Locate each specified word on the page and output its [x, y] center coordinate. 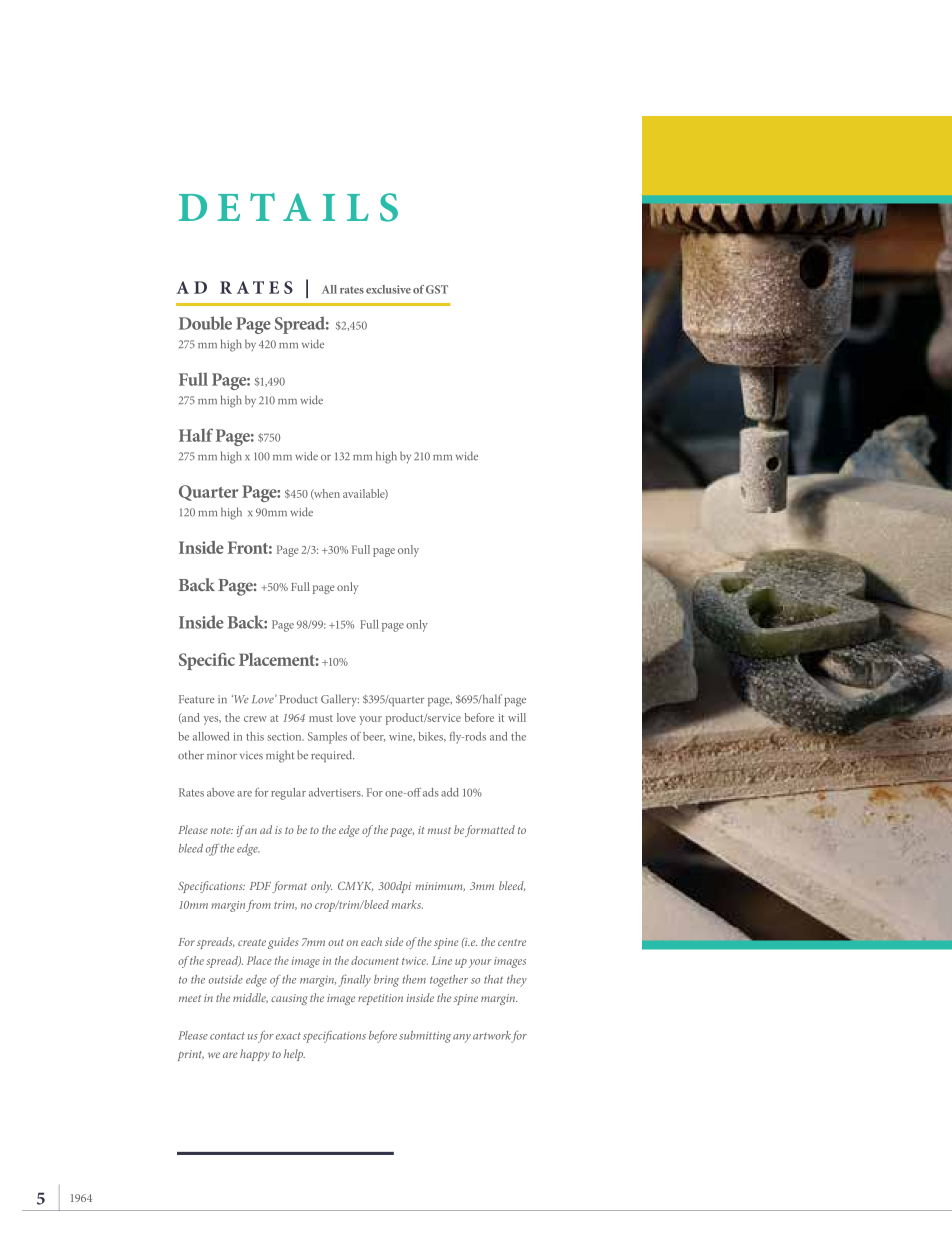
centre [512, 942]
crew [255, 719]
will [517, 717]
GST [437, 289]
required [332, 756]
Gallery [340, 700]
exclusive [388, 289]
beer [374, 737]
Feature [197, 699]
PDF [260, 886]
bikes [432, 737]
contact [227, 1036]
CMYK [355, 886]
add [450, 792]
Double [205, 323]
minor [222, 755]
